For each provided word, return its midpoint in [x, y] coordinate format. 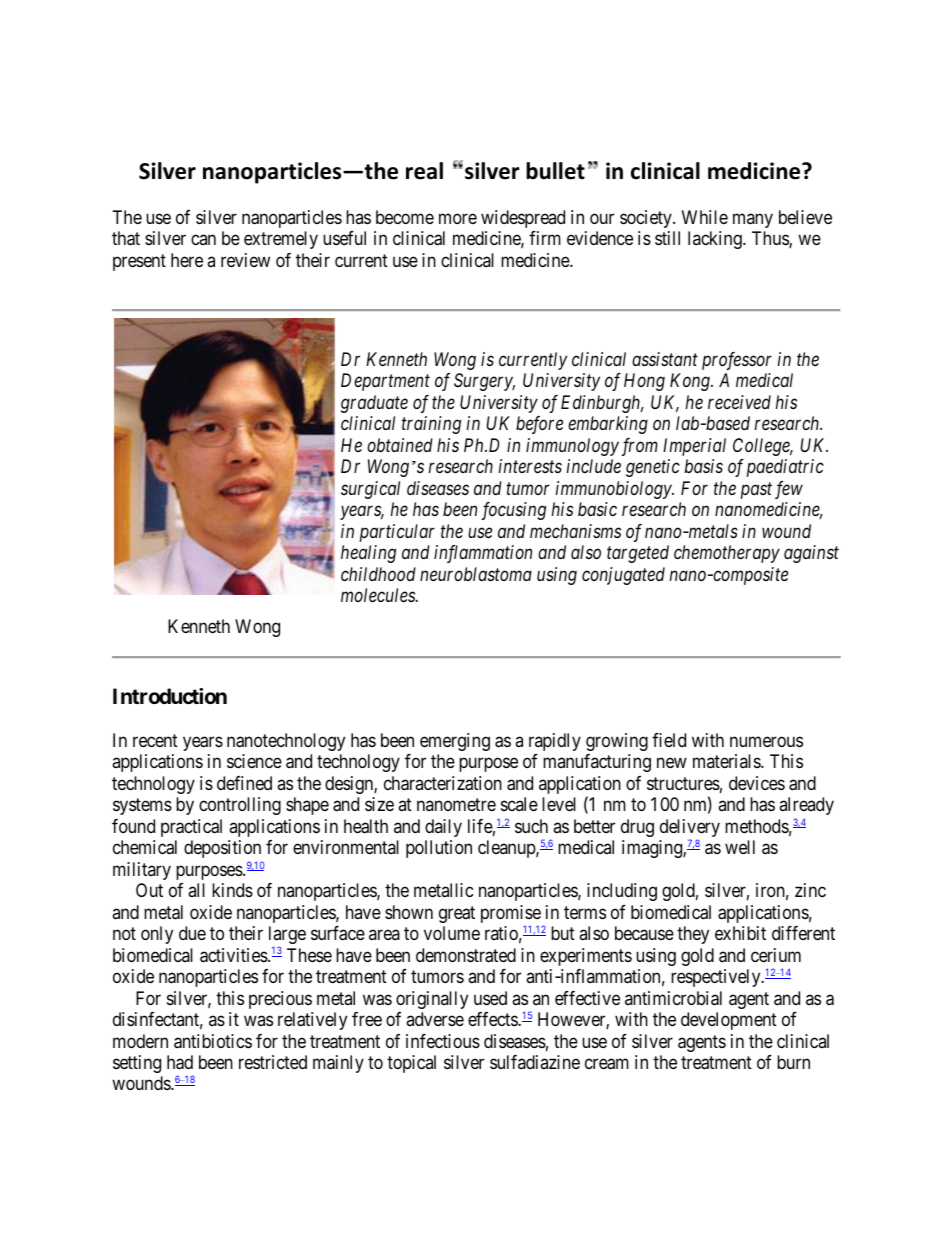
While [705, 217]
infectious [443, 1041]
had [180, 1062]
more [458, 218]
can [203, 240]
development [729, 1021]
